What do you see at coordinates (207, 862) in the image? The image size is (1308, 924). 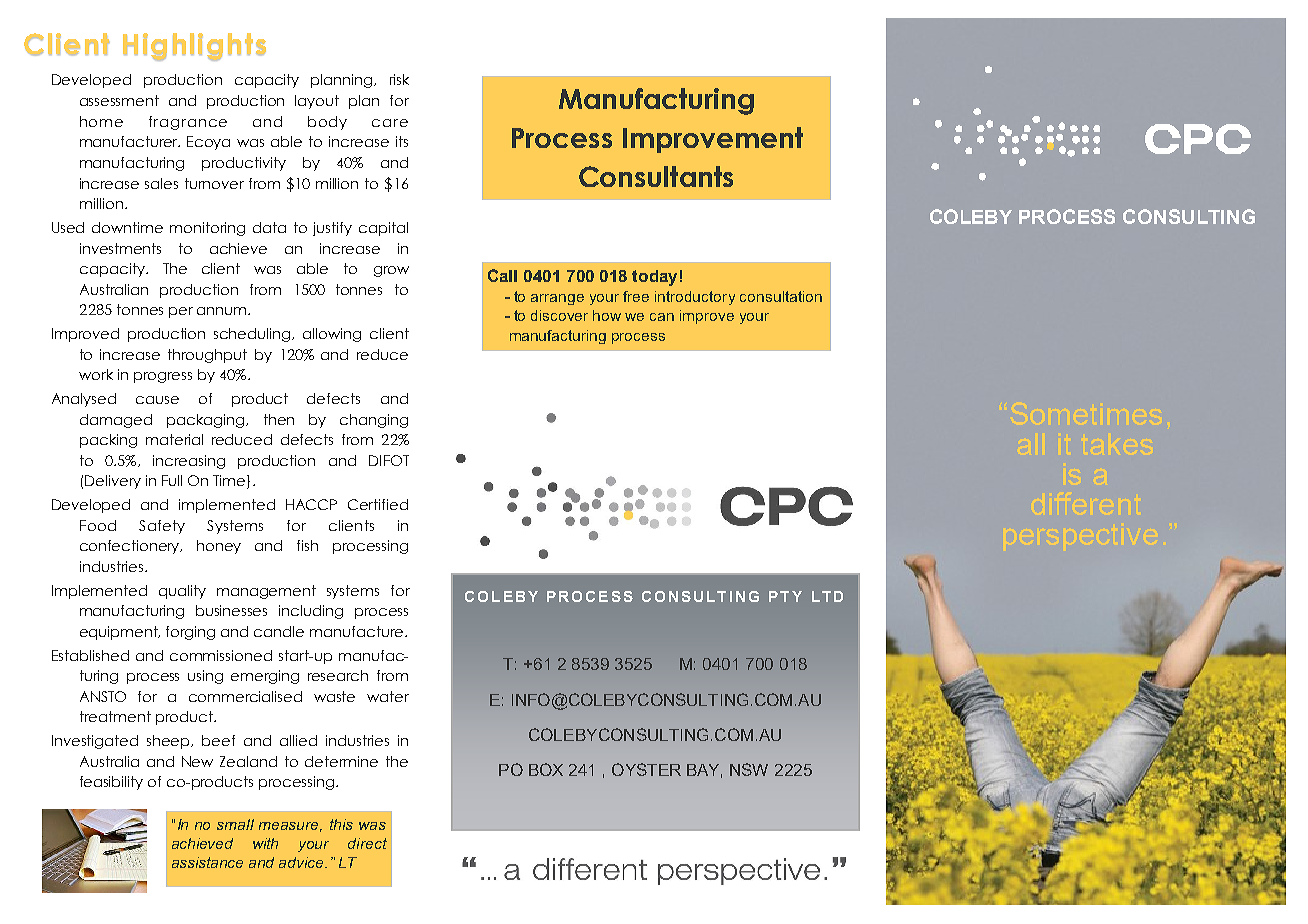 I see `assistance` at bounding box center [207, 862].
